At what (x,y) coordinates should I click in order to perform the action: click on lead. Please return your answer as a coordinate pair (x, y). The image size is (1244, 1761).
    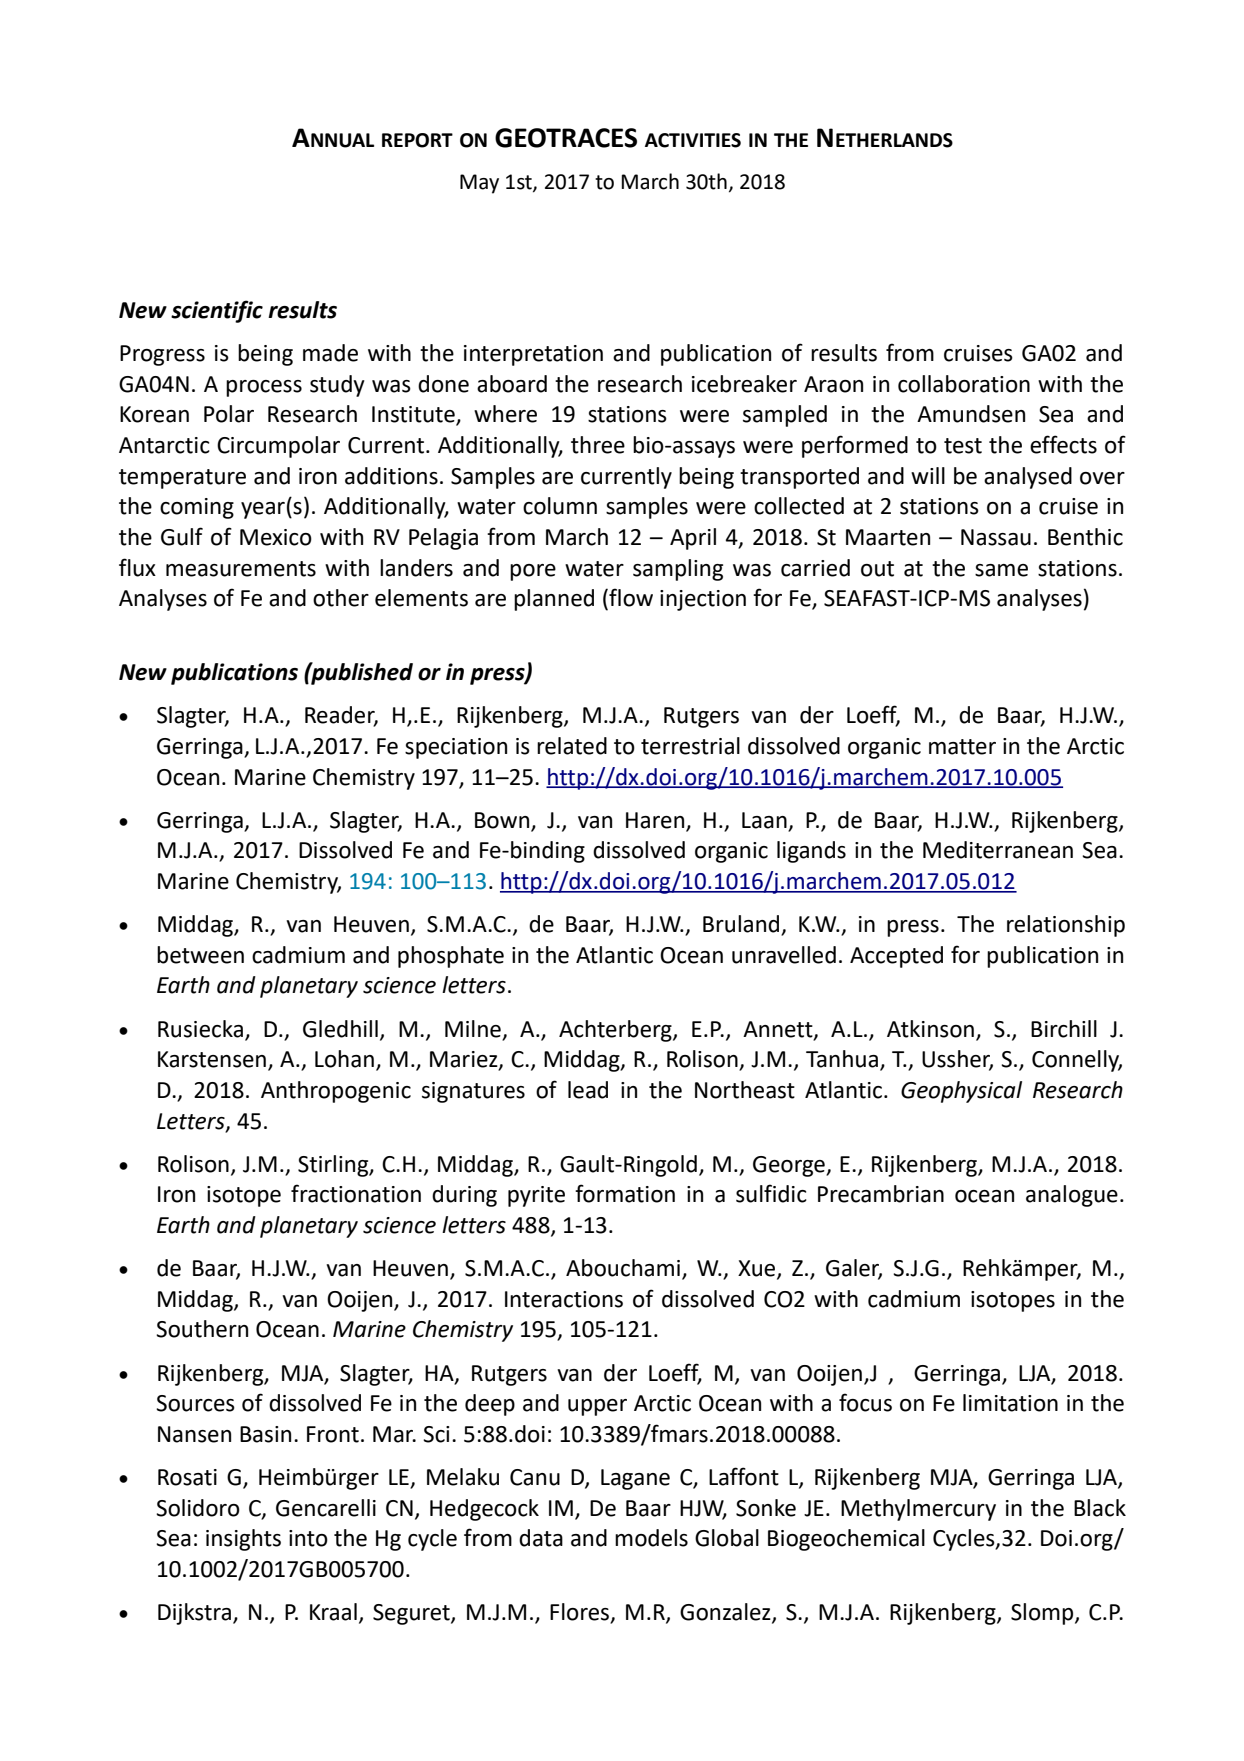
    Looking at the image, I should click on (588, 1090).
